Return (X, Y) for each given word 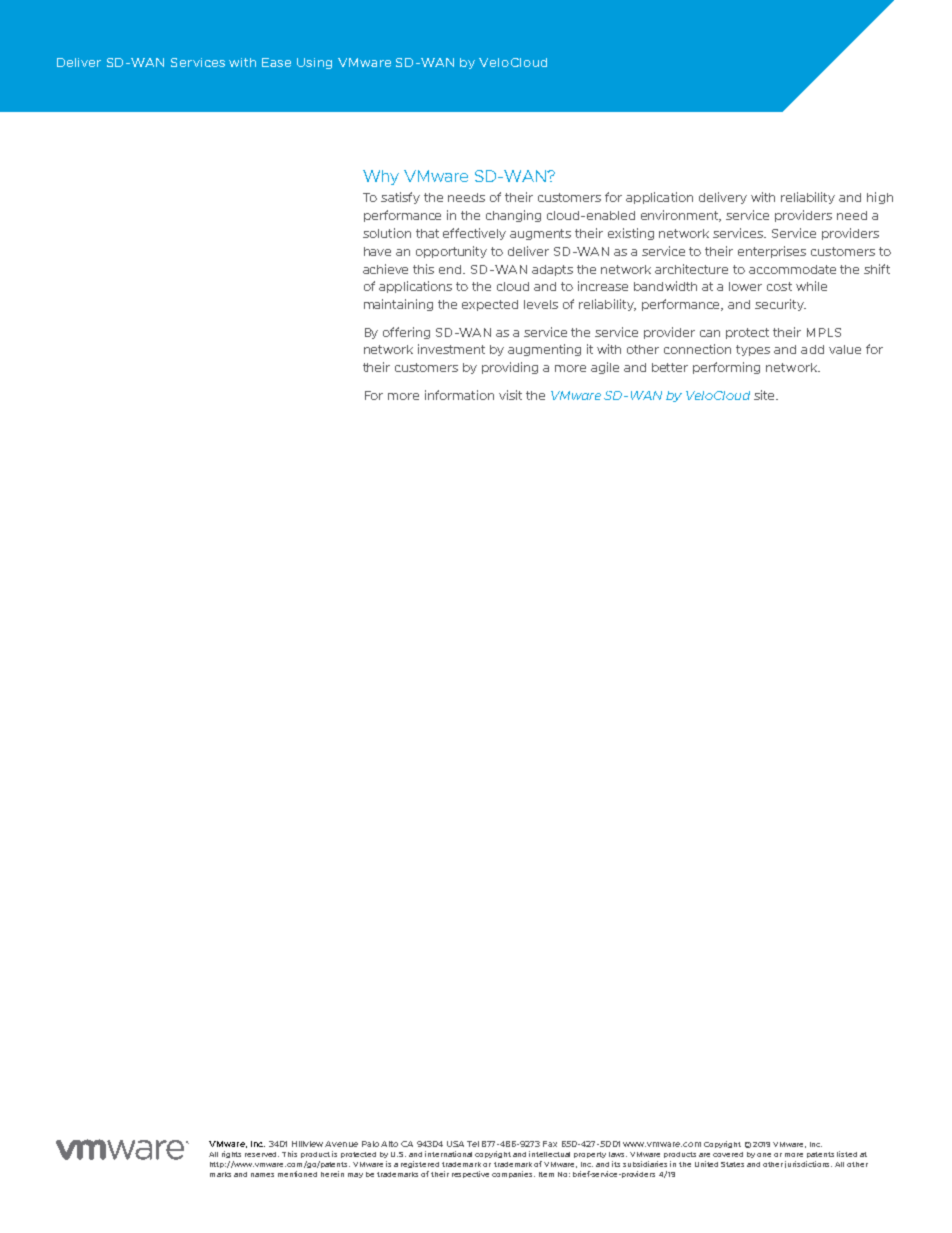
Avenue (341, 1144)
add (812, 349)
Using (314, 63)
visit (510, 395)
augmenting (544, 350)
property (590, 1155)
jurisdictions (808, 1164)
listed (847, 1154)
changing (513, 216)
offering (406, 333)
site (765, 395)
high (880, 198)
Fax (550, 1144)
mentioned (297, 1174)
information (459, 395)
